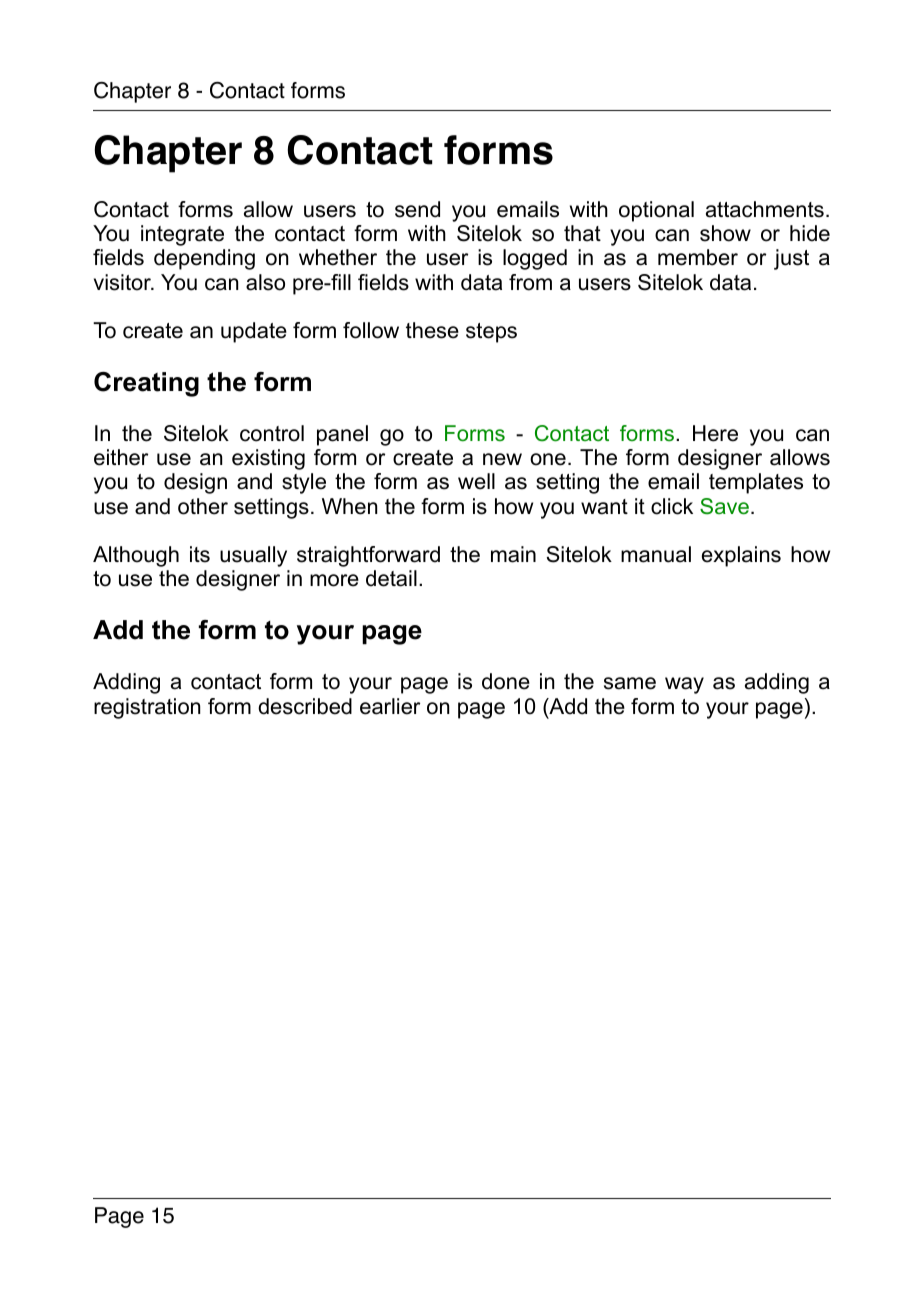 This document has height=1308, width=924. Describe the element at coordinates (725, 233) in the document. I see `show` at that location.
